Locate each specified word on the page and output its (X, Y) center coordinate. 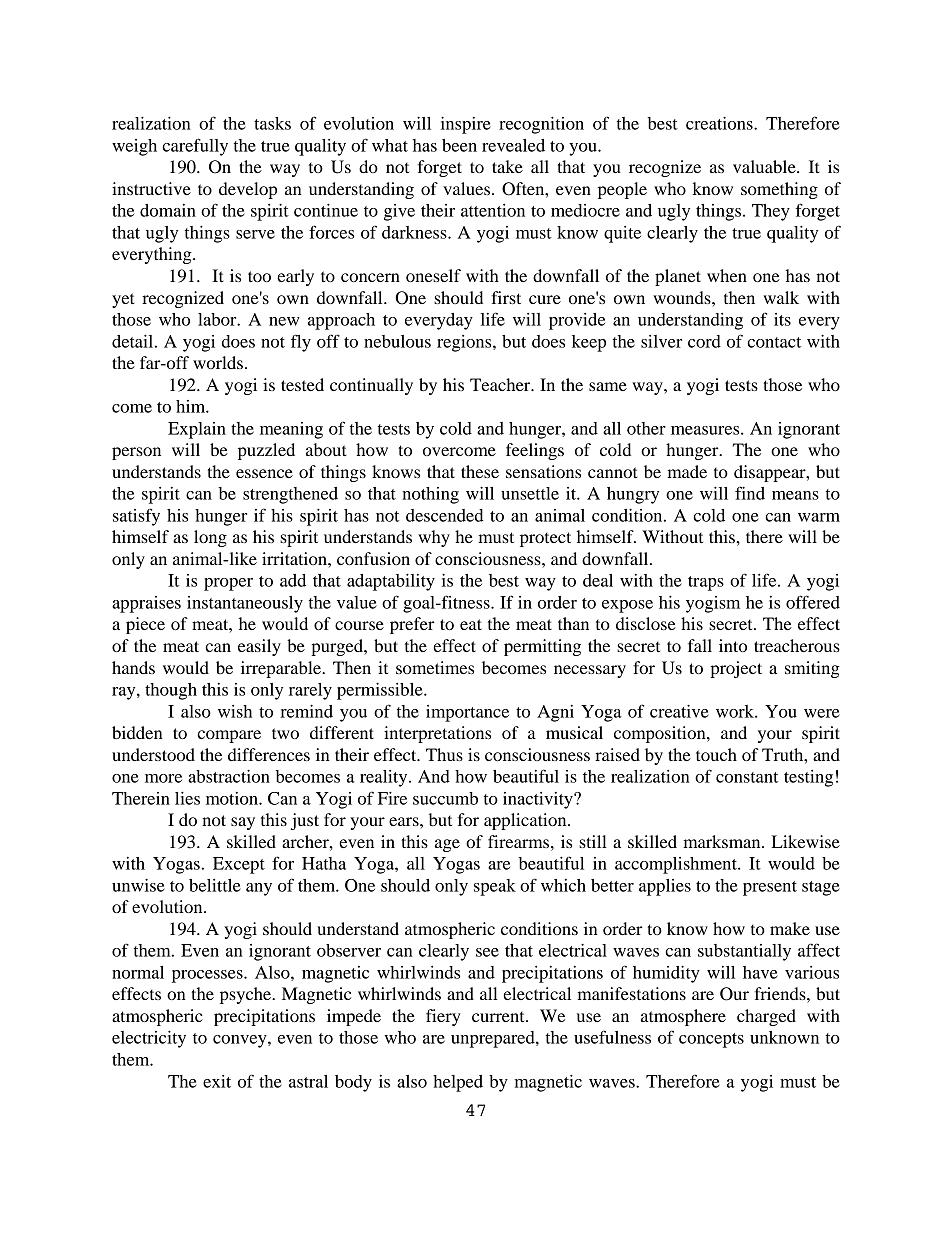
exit (217, 1081)
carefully (195, 147)
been (459, 145)
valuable (765, 166)
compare (229, 736)
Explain (197, 430)
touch (716, 754)
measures (706, 430)
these (480, 471)
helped (458, 1083)
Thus (444, 754)
